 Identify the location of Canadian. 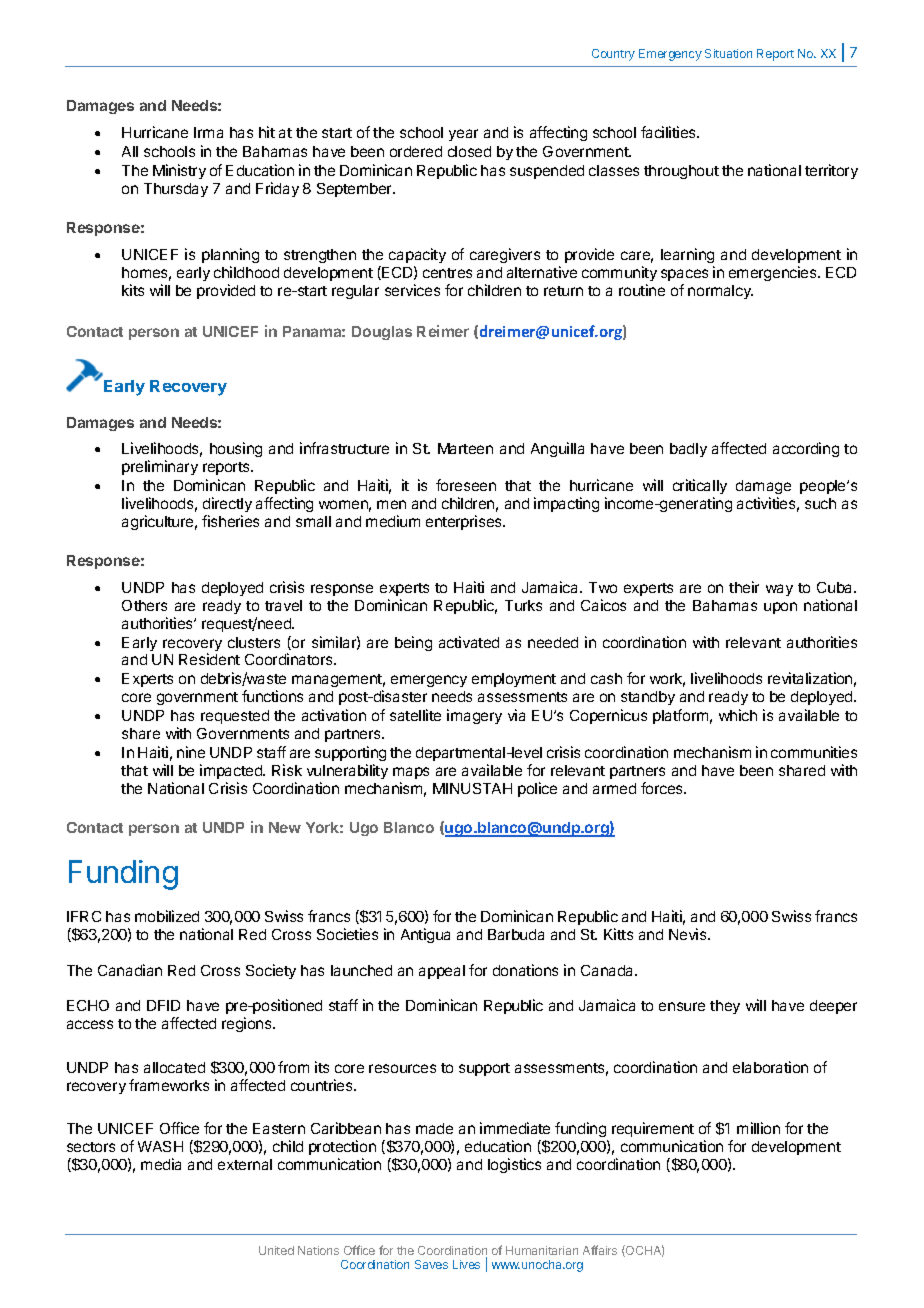
(130, 970).
